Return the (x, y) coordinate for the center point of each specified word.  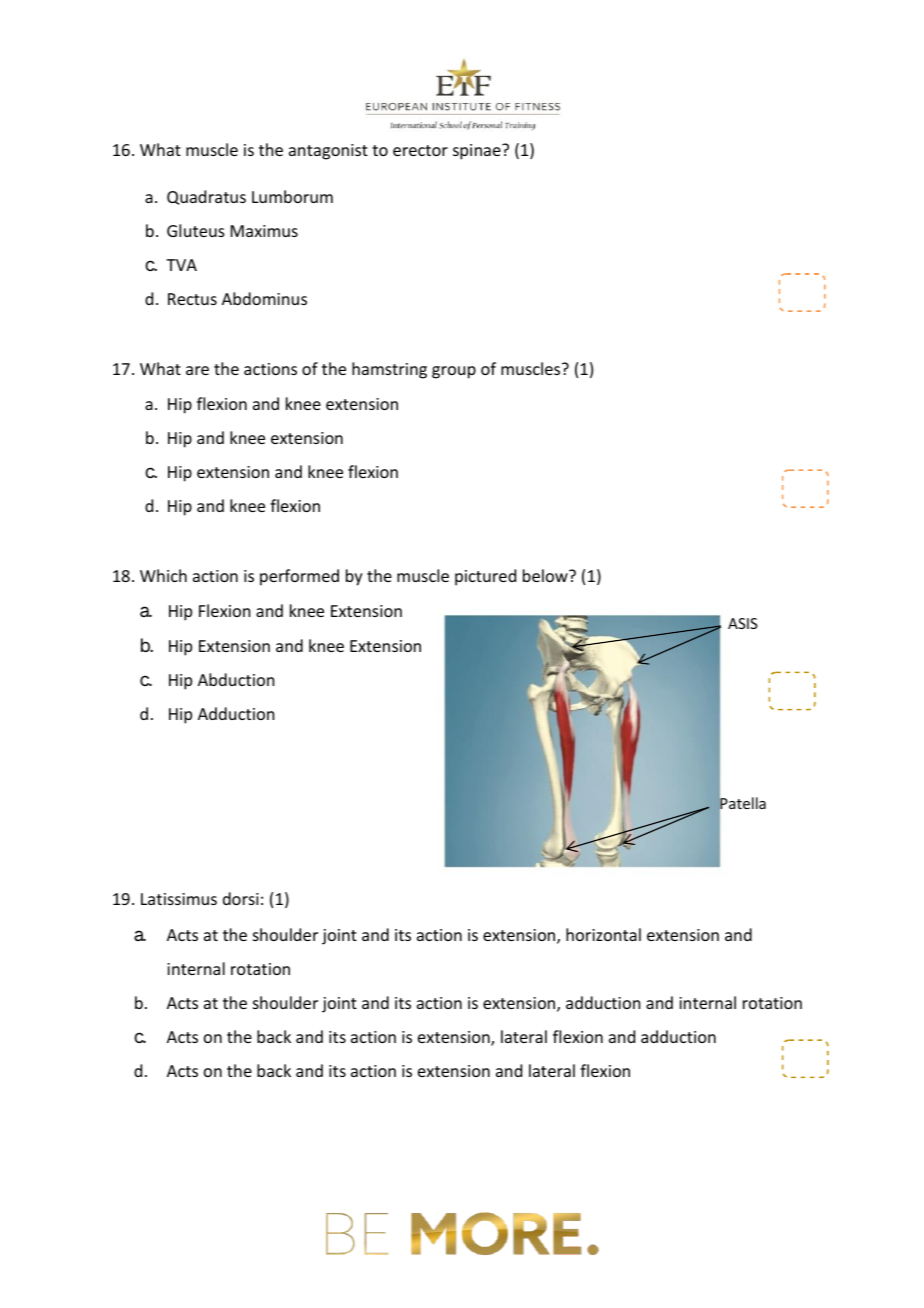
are (197, 370)
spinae (478, 152)
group (454, 372)
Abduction (236, 679)
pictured (485, 577)
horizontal (603, 934)
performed (299, 577)
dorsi (241, 898)
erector (420, 150)
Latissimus (179, 899)
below (546, 575)
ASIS (743, 623)
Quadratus (206, 197)
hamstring (389, 370)
